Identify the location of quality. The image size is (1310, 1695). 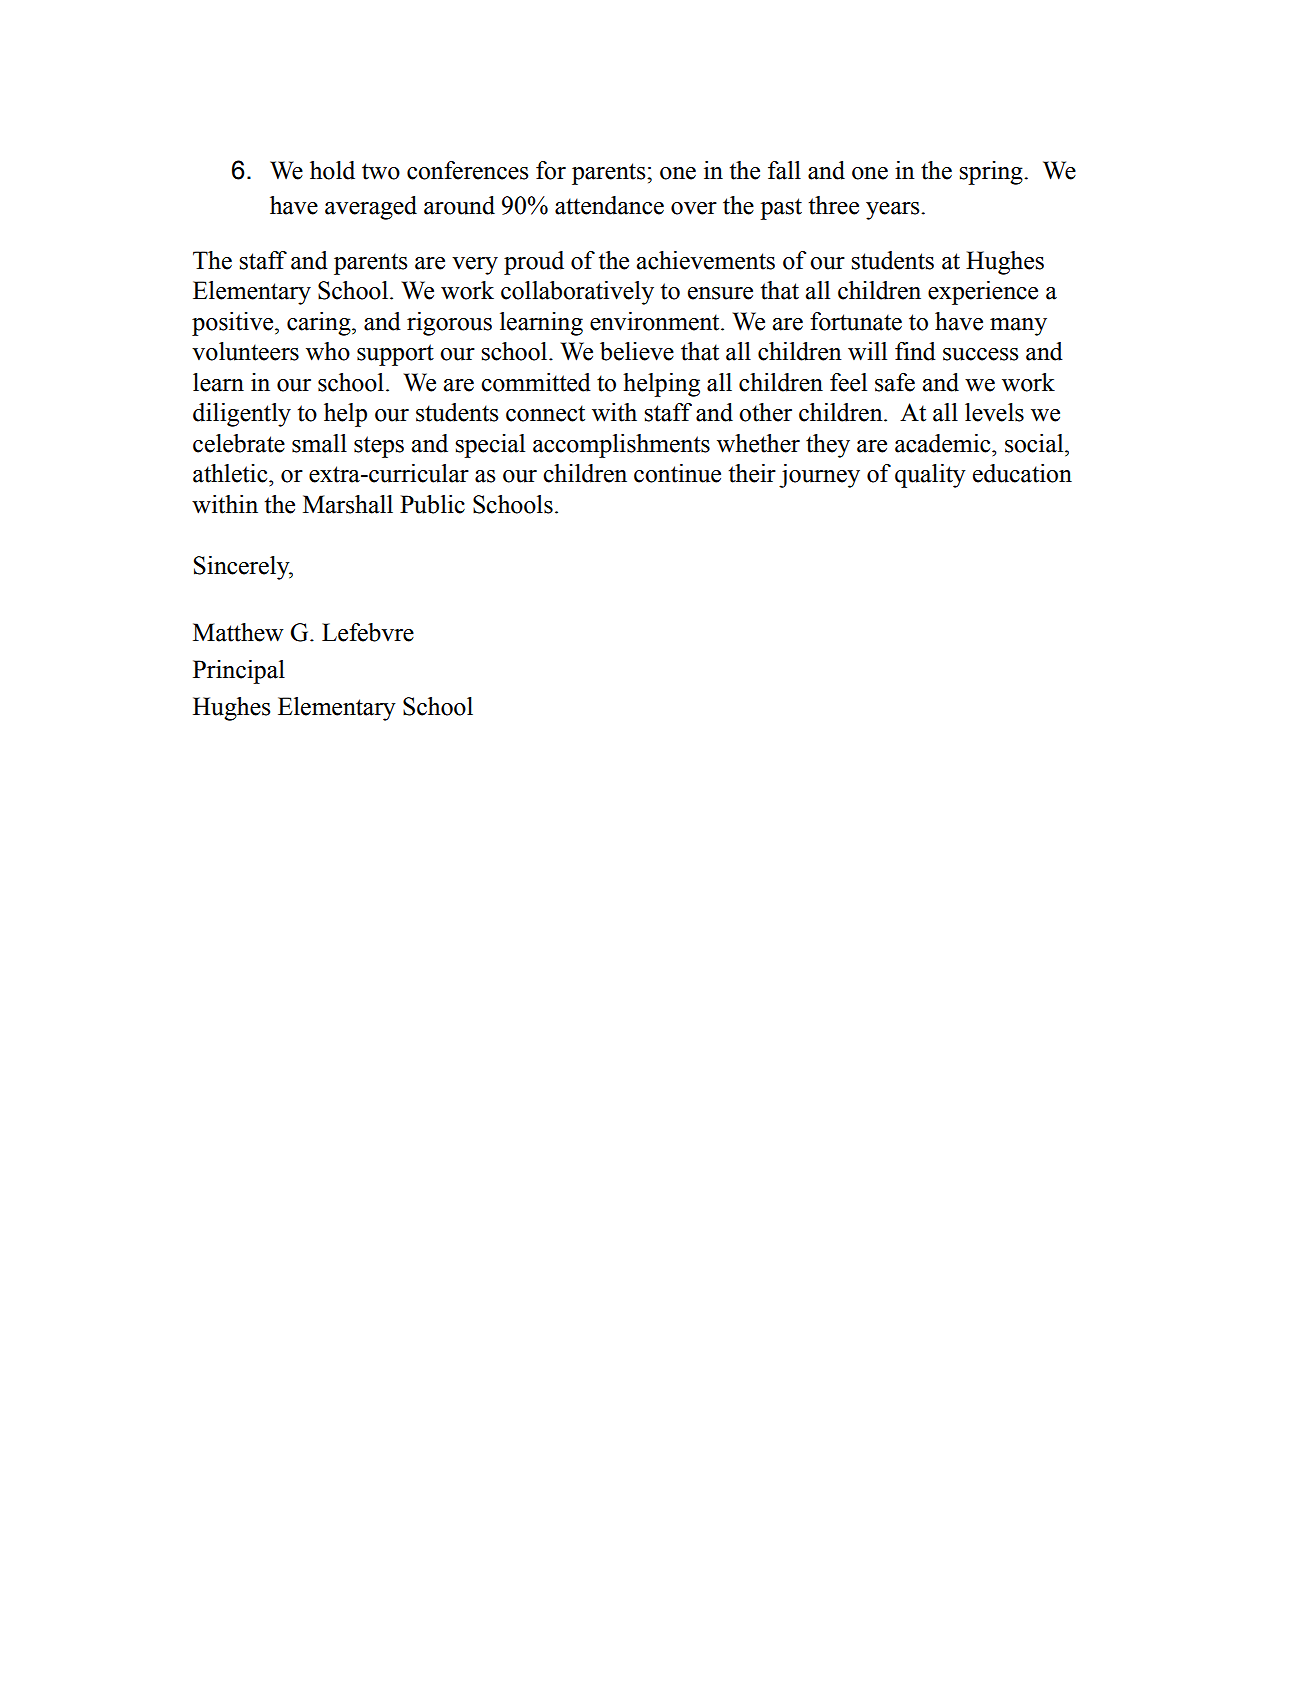
(930, 476).
